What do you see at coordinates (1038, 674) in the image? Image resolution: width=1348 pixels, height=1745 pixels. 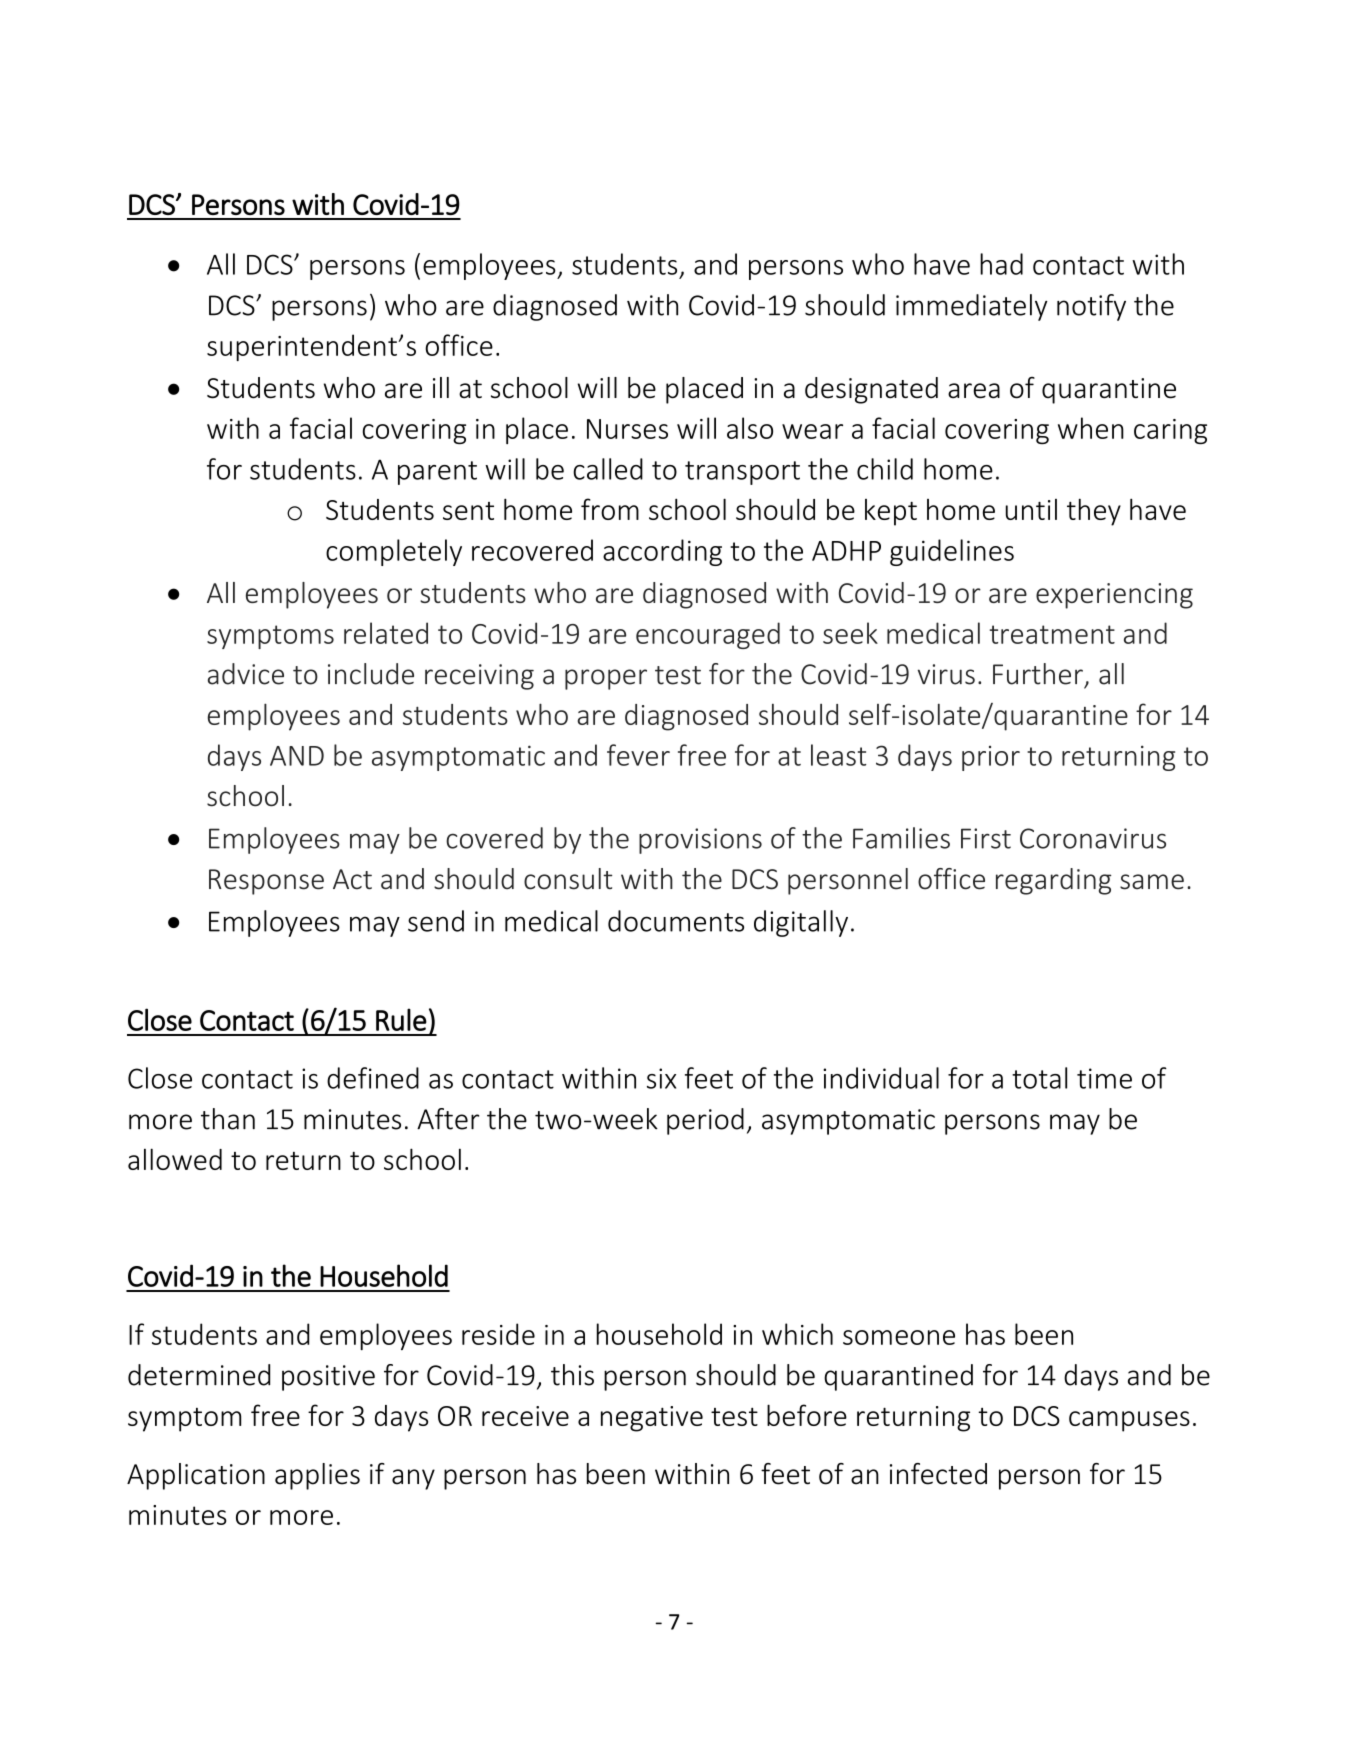 I see `Further` at bounding box center [1038, 674].
